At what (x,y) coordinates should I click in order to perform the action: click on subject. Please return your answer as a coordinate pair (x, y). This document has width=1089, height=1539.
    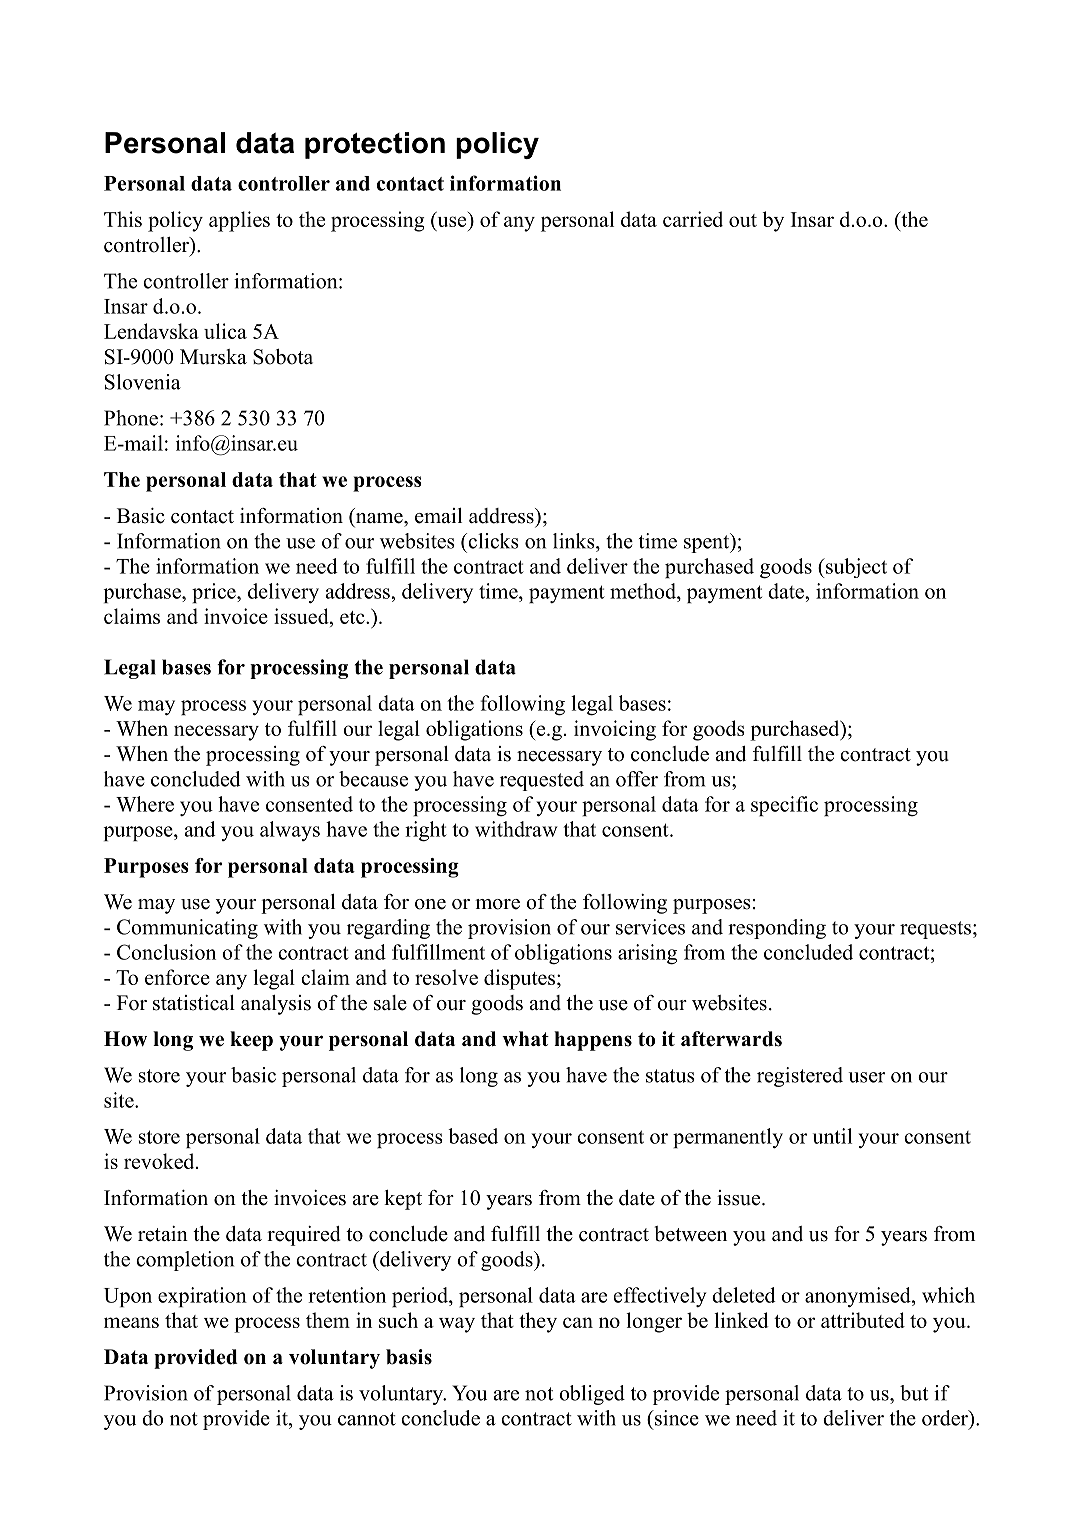
    Looking at the image, I should click on (855, 568).
